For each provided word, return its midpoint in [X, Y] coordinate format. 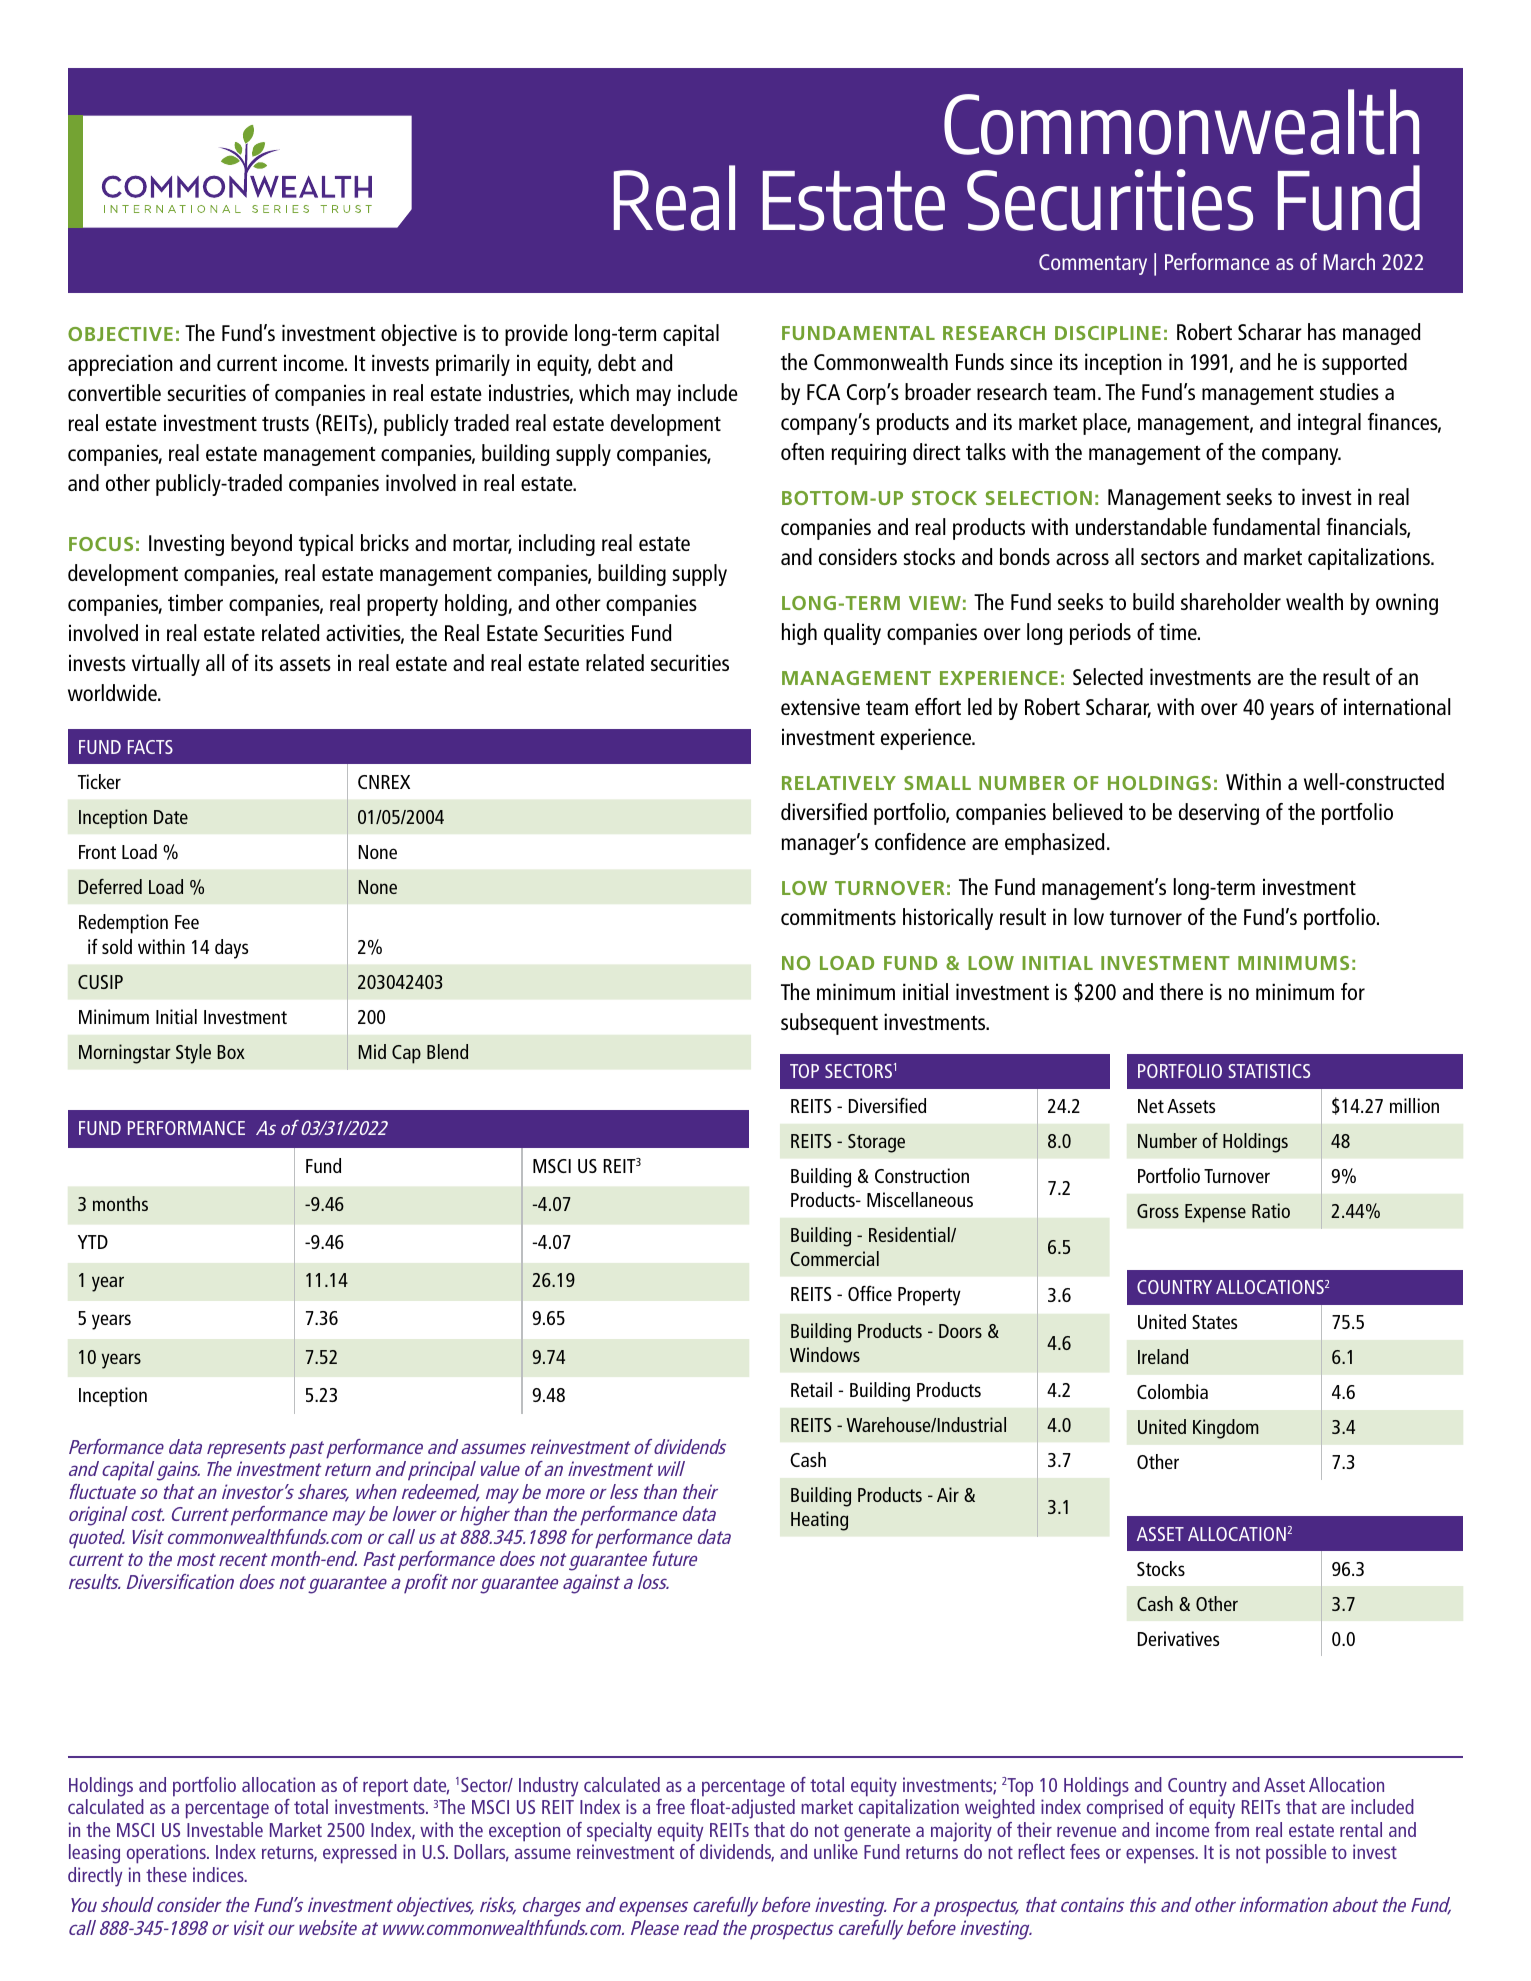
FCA [823, 392]
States [1214, 1322]
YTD [93, 1242]
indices [219, 1874]
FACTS [150, 747]
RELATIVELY [839, 783]
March [1349, 261]
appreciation [120, 365]
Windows [825, 1354]
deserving [1219, 814]
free [670, 1806]
